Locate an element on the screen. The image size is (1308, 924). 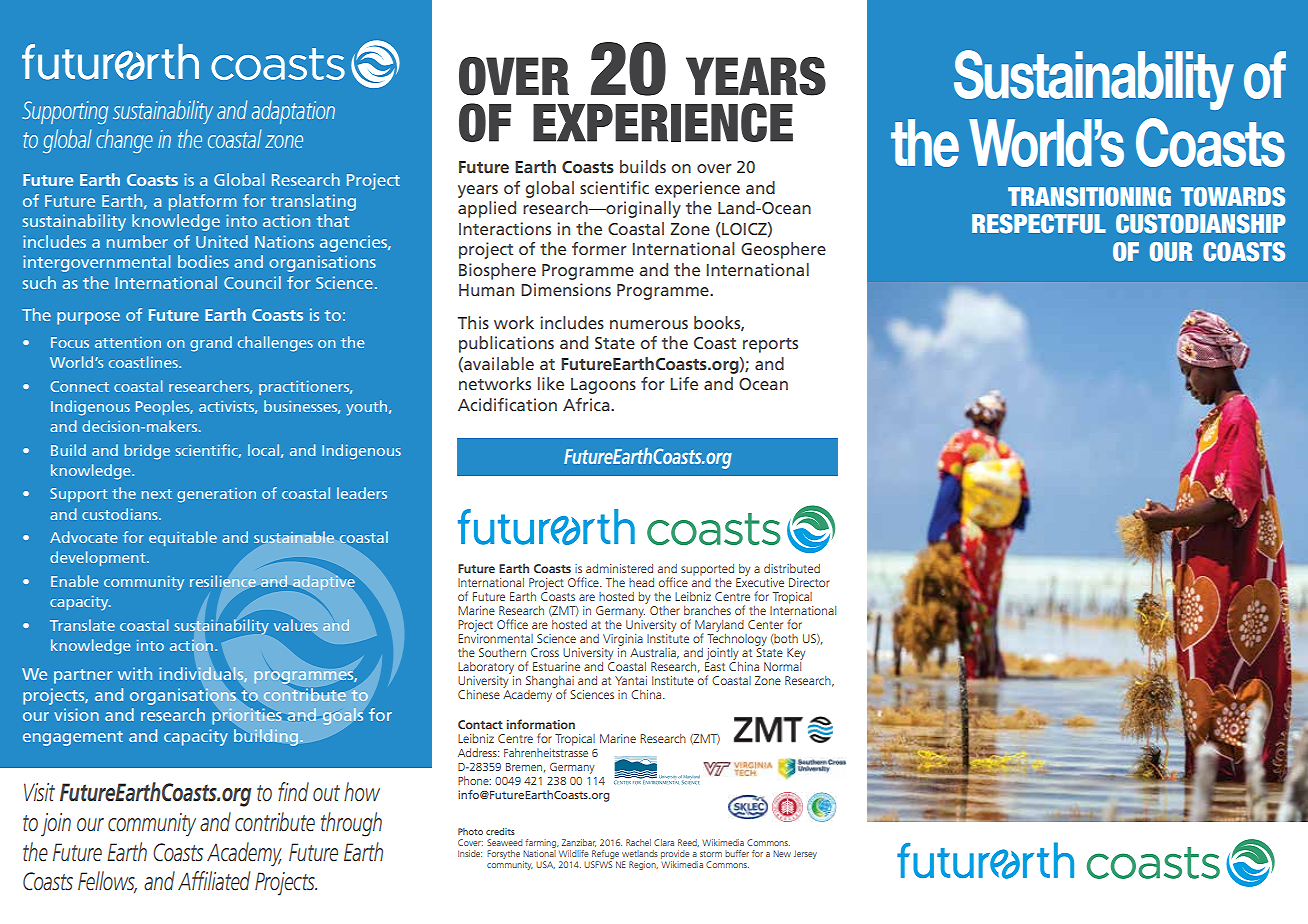
respectful is located at coordinates (1039, 224).
